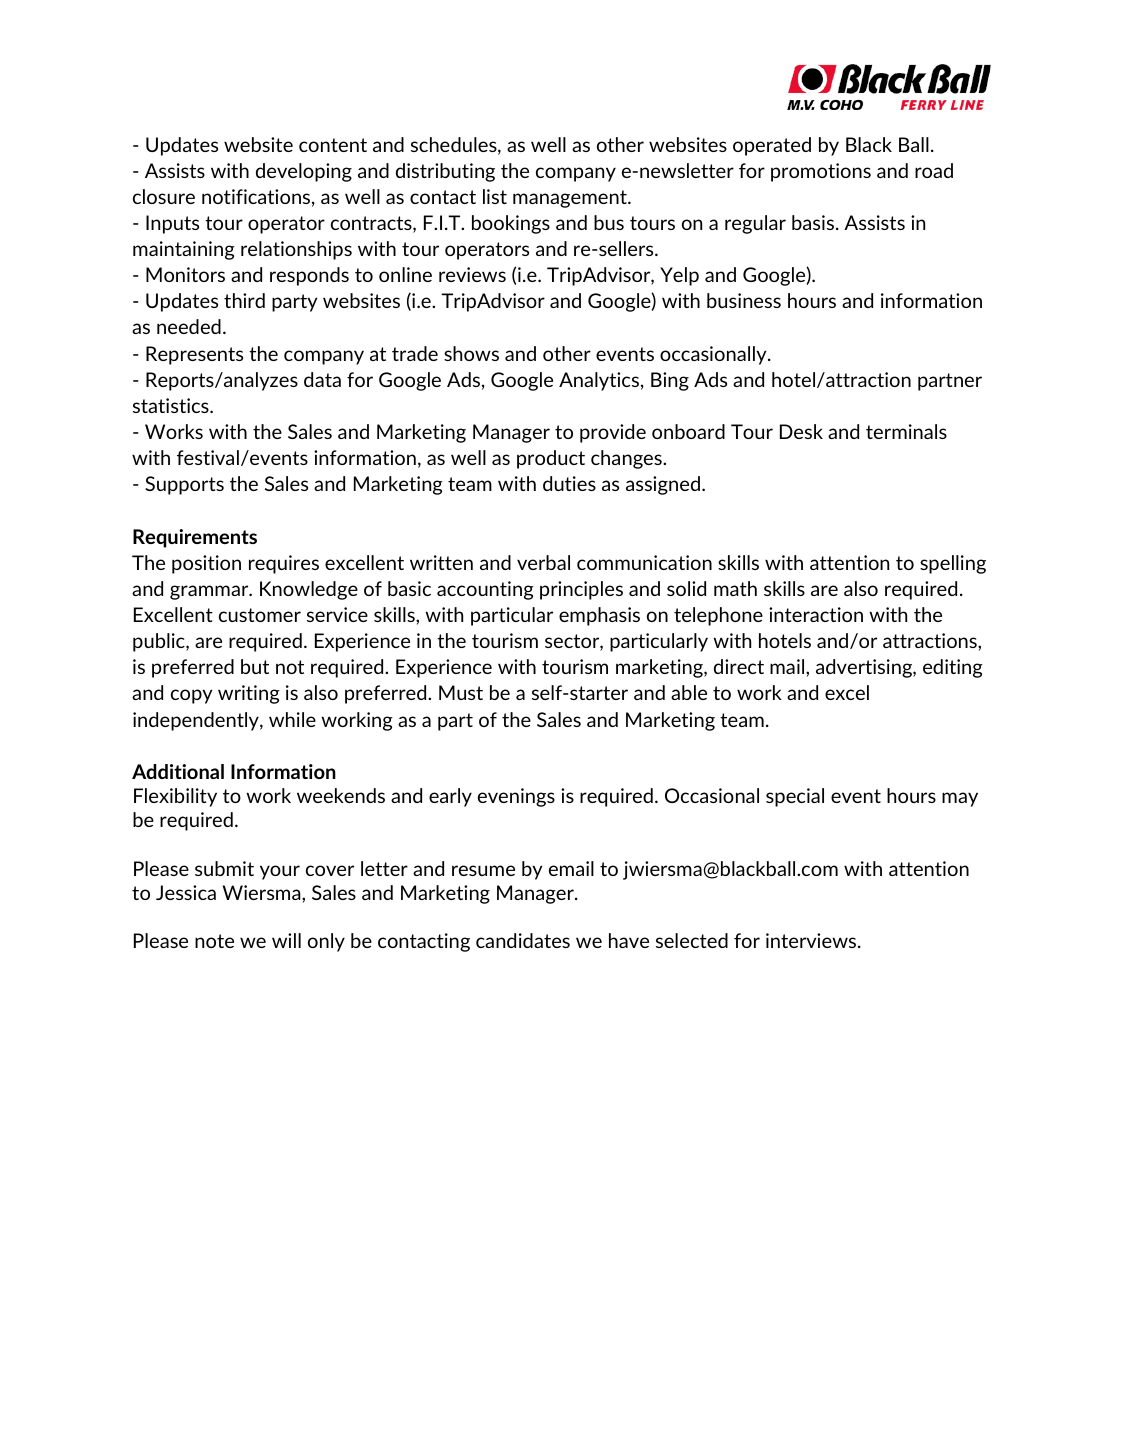  Describe the element at coordinates (523, 940) in the image. I see `candidates` at that location.
